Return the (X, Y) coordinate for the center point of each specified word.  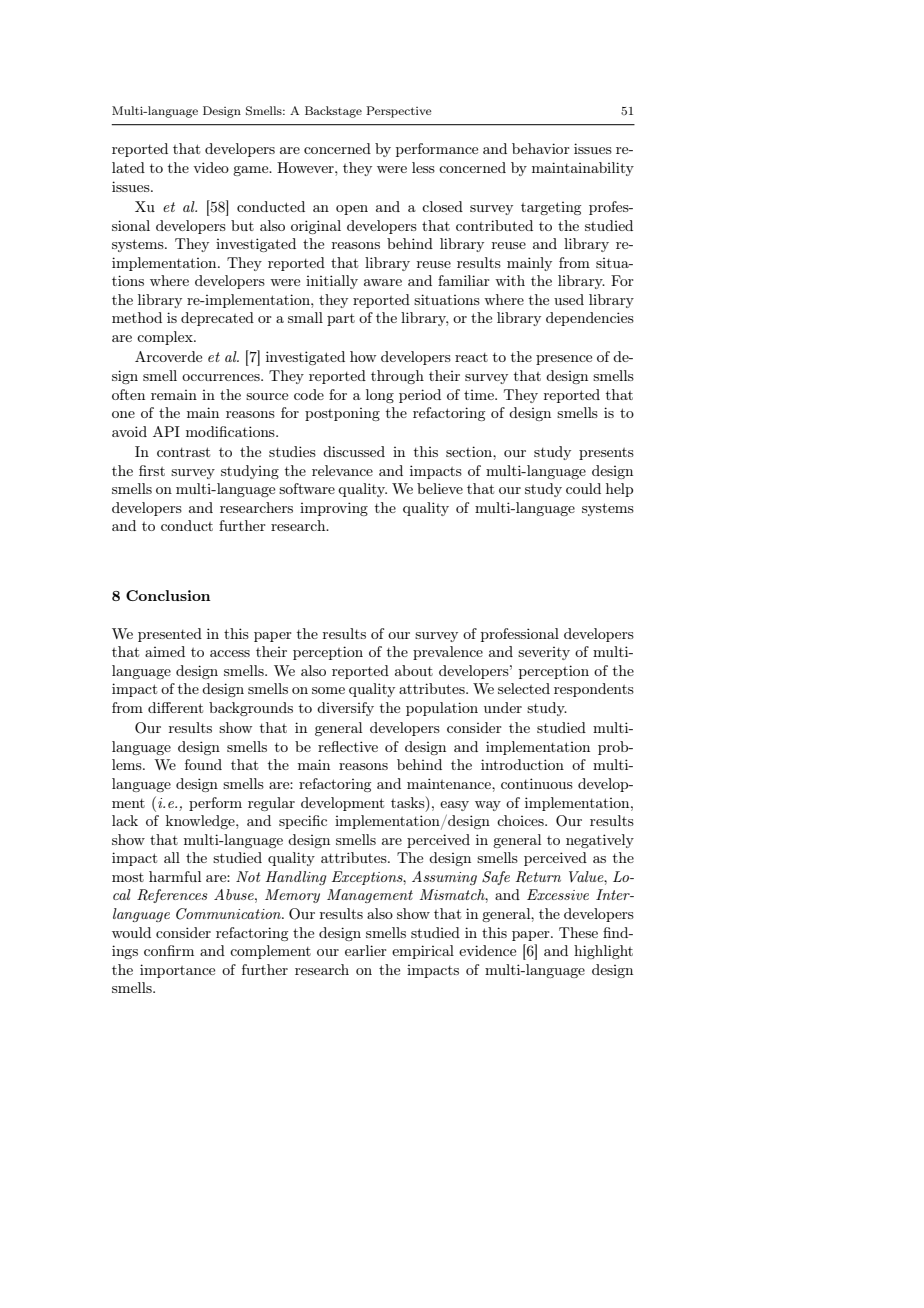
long (380, 396)
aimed (165, 651)
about (414, 670)
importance (177, 971)
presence (564, 360)
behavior (541, 148)
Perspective (399, 112)
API (166, 431)
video (211, 167)
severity (544, 653)
